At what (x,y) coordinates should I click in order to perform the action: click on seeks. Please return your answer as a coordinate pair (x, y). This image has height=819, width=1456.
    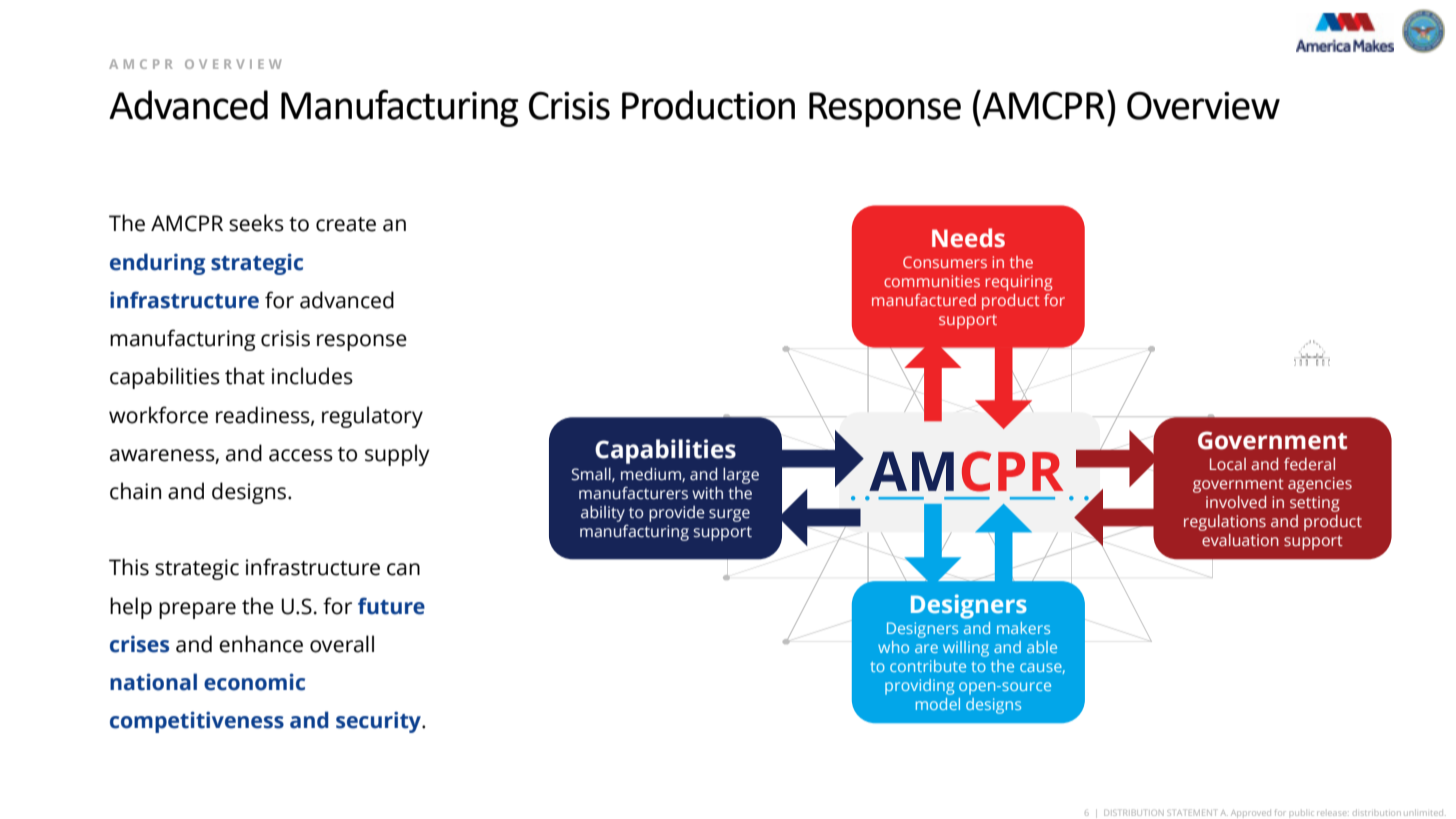
    Looking at the image, I should click on (256, 223).
